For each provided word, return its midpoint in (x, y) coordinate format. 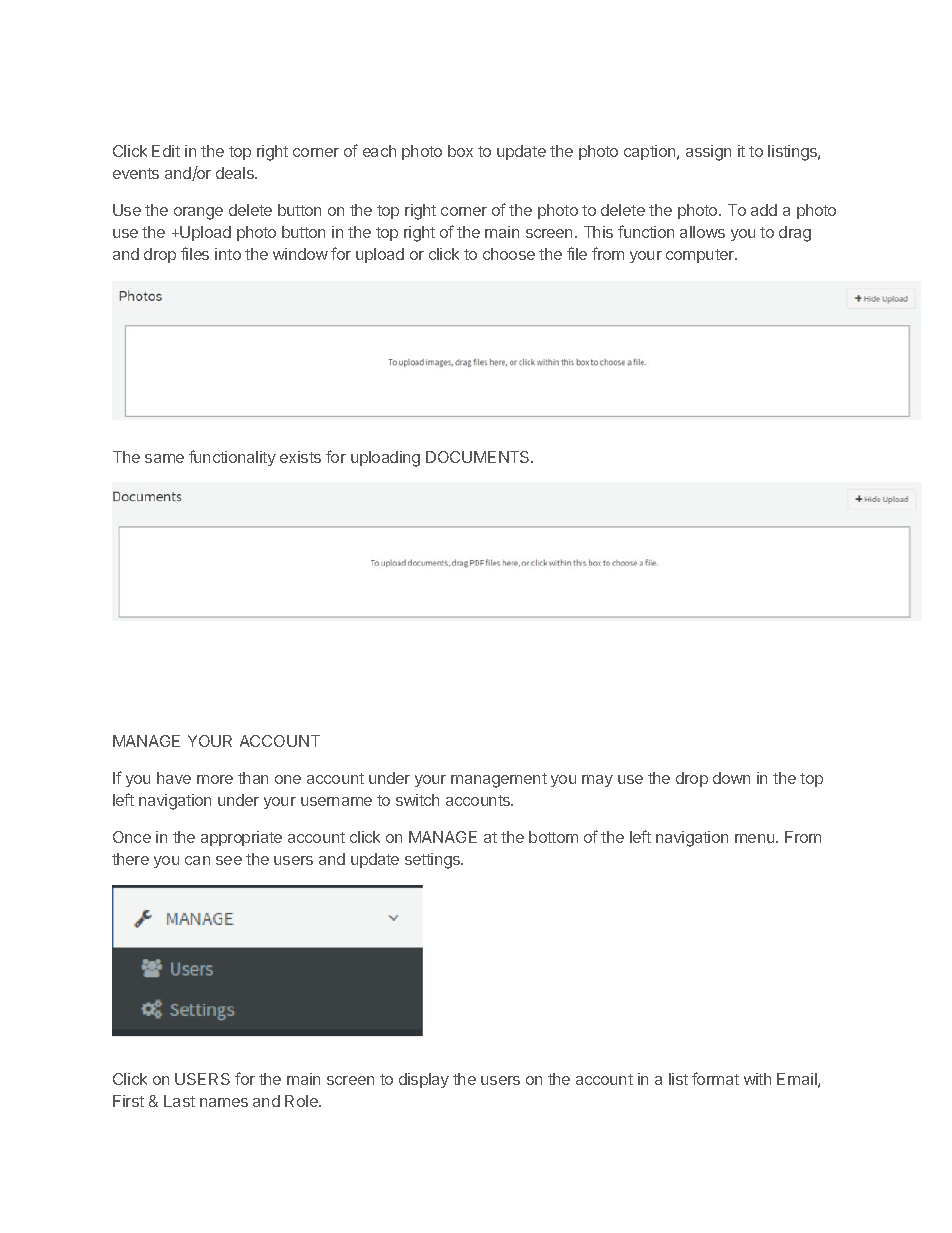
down (731, 778)
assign (708, 153)
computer (701, 256)
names (224, 1102)
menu (756, 838)
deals (236, 173)
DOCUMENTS (479, 457)
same (164, 458)
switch (417, 800)
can (197, 860)
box (460, 151)
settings (434, 861)
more (215, 779)
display (424, 1080)
